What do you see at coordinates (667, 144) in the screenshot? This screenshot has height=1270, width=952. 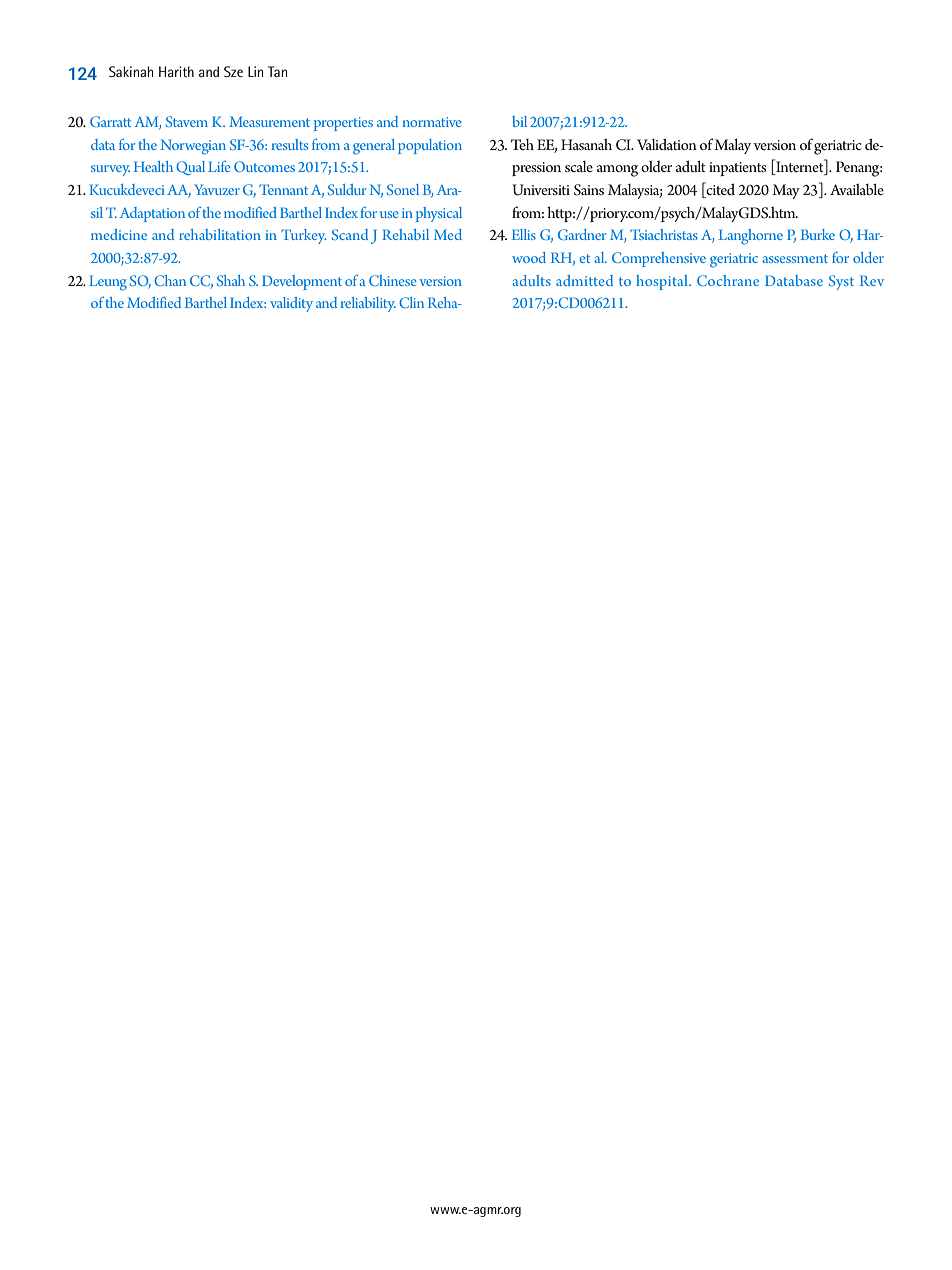 I see `Validation` at bounding box center [667, 144].
